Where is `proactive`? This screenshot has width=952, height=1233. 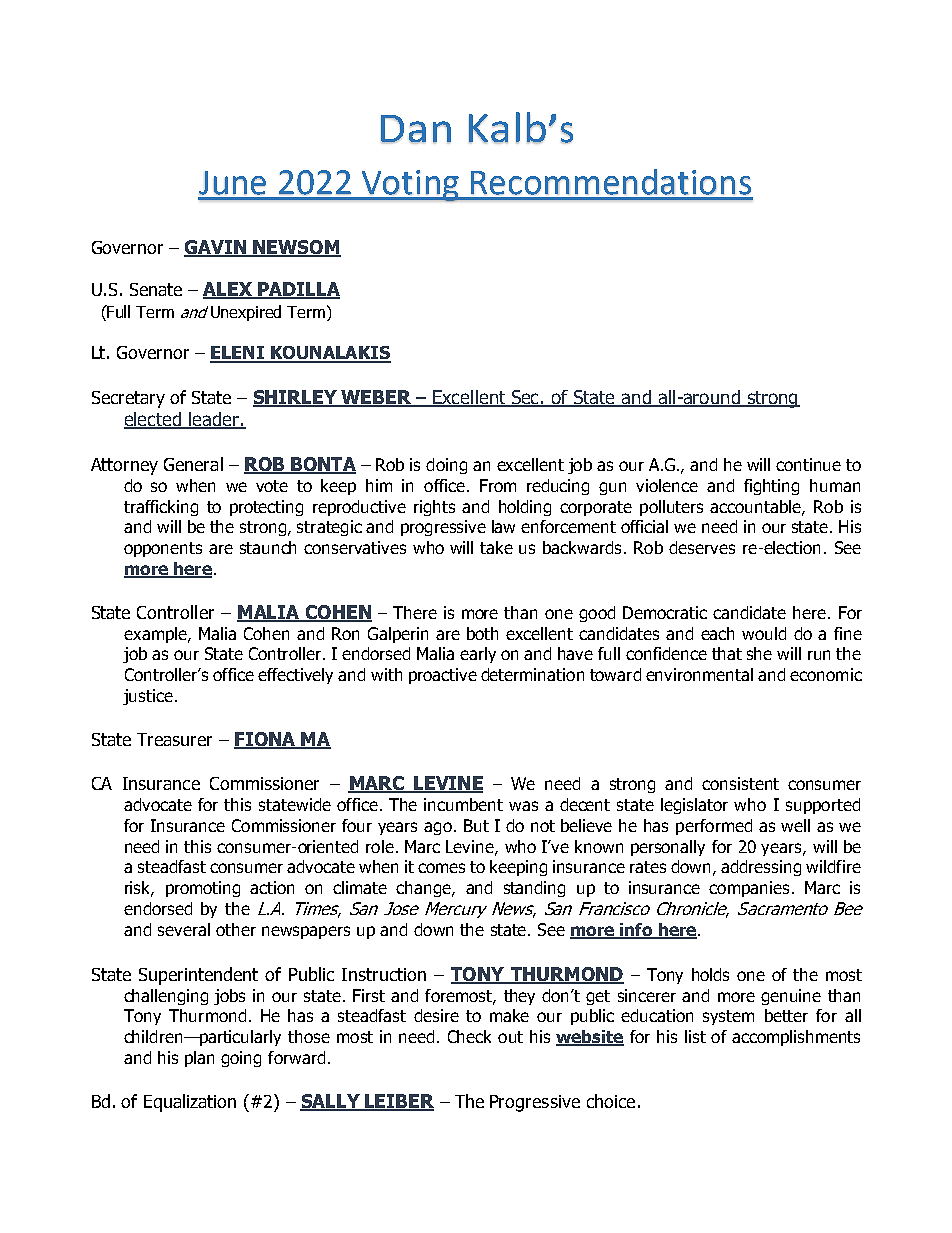 proactive is located at coordinates (443, 676).
